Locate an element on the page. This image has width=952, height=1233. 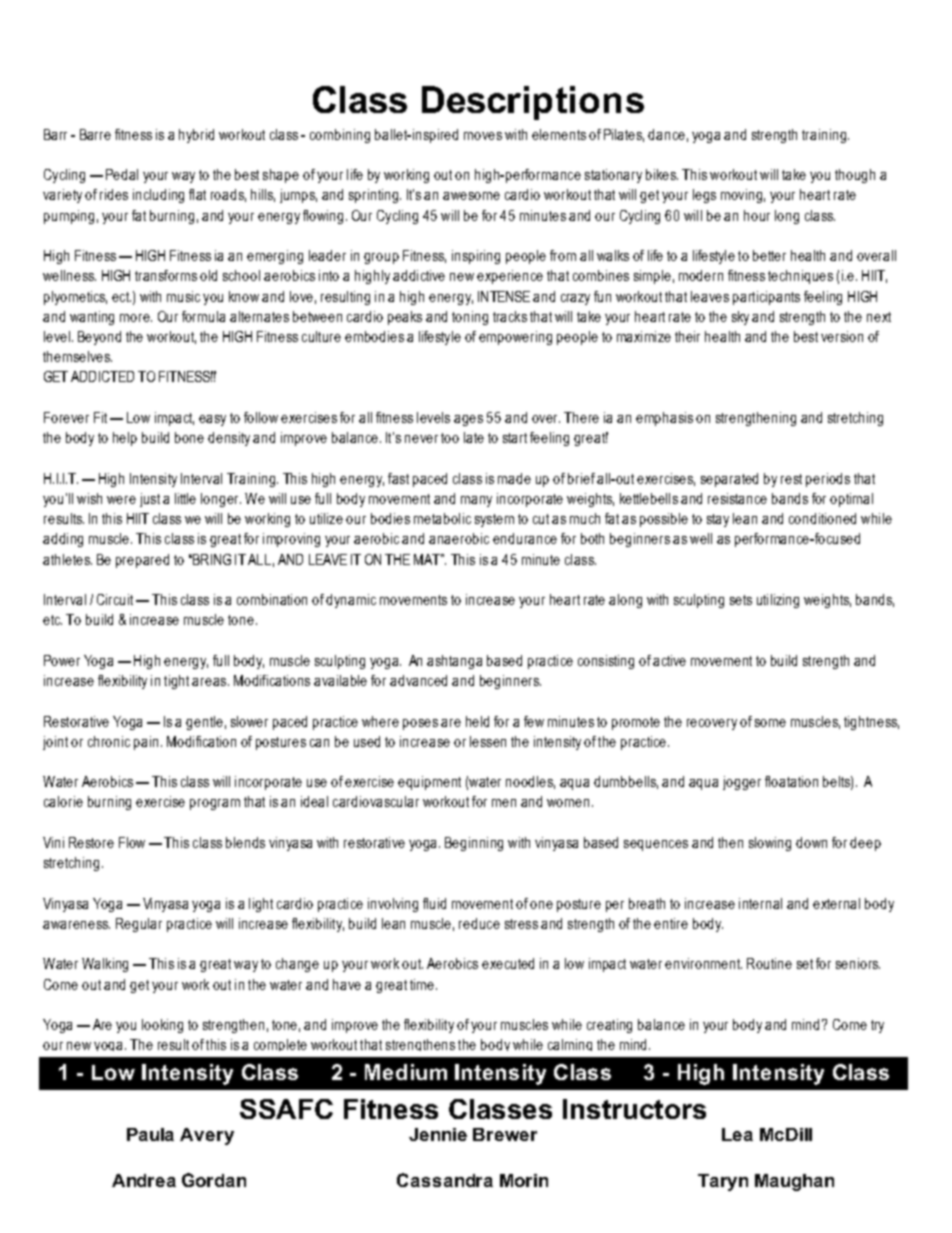
though is located at coordinates (855, 176).
